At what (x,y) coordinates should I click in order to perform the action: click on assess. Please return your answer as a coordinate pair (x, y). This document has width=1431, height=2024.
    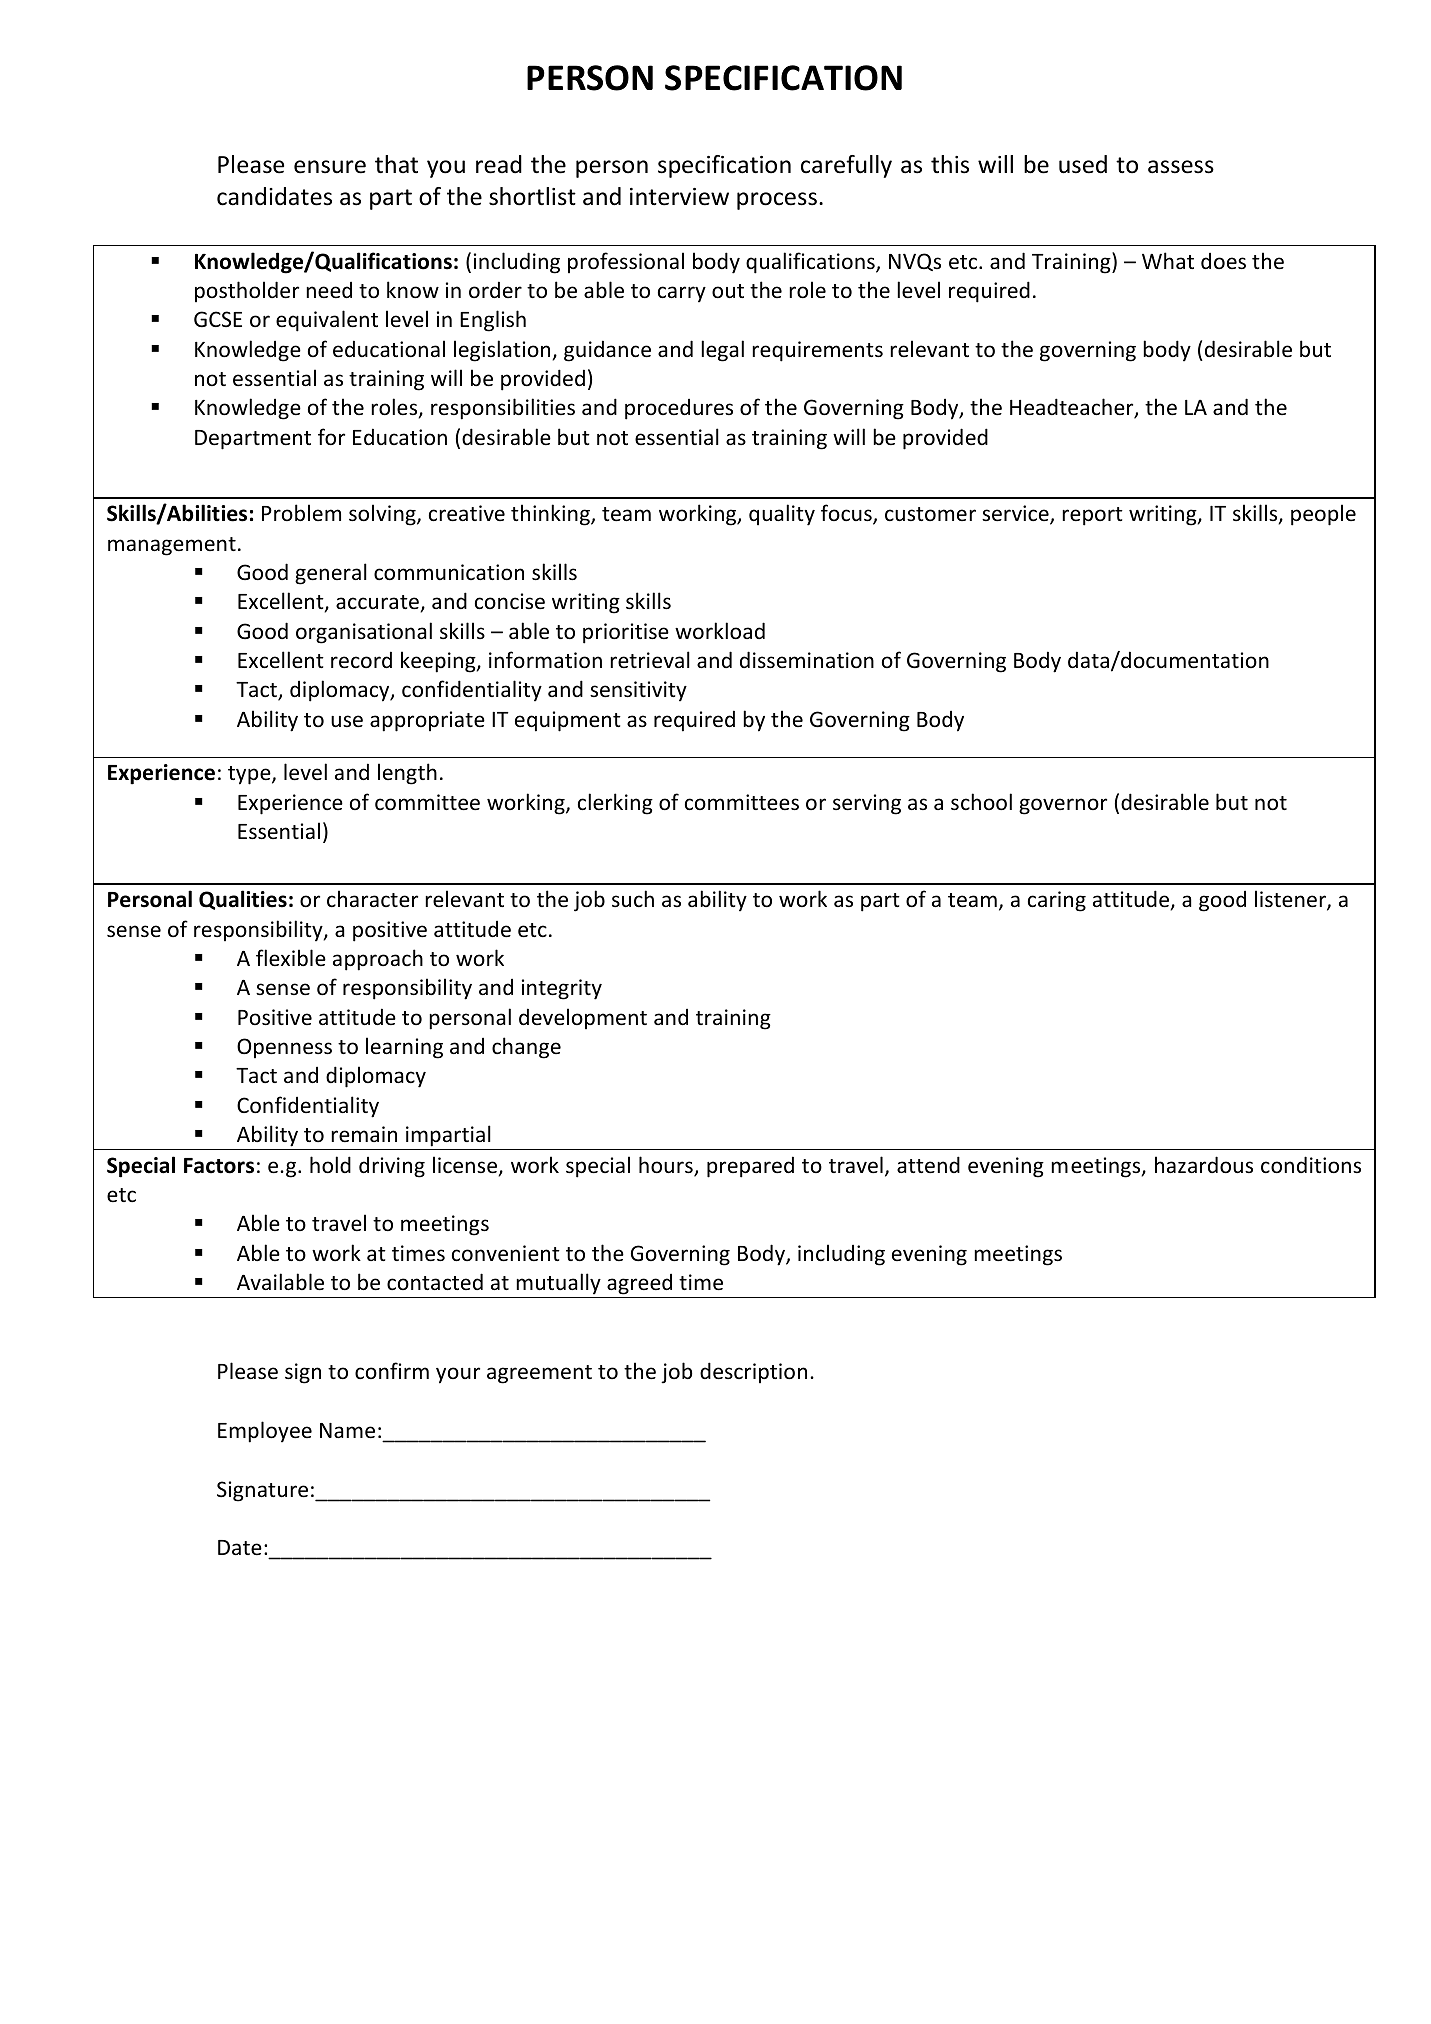
    Looking at the image, I should click on (1181, 167).
